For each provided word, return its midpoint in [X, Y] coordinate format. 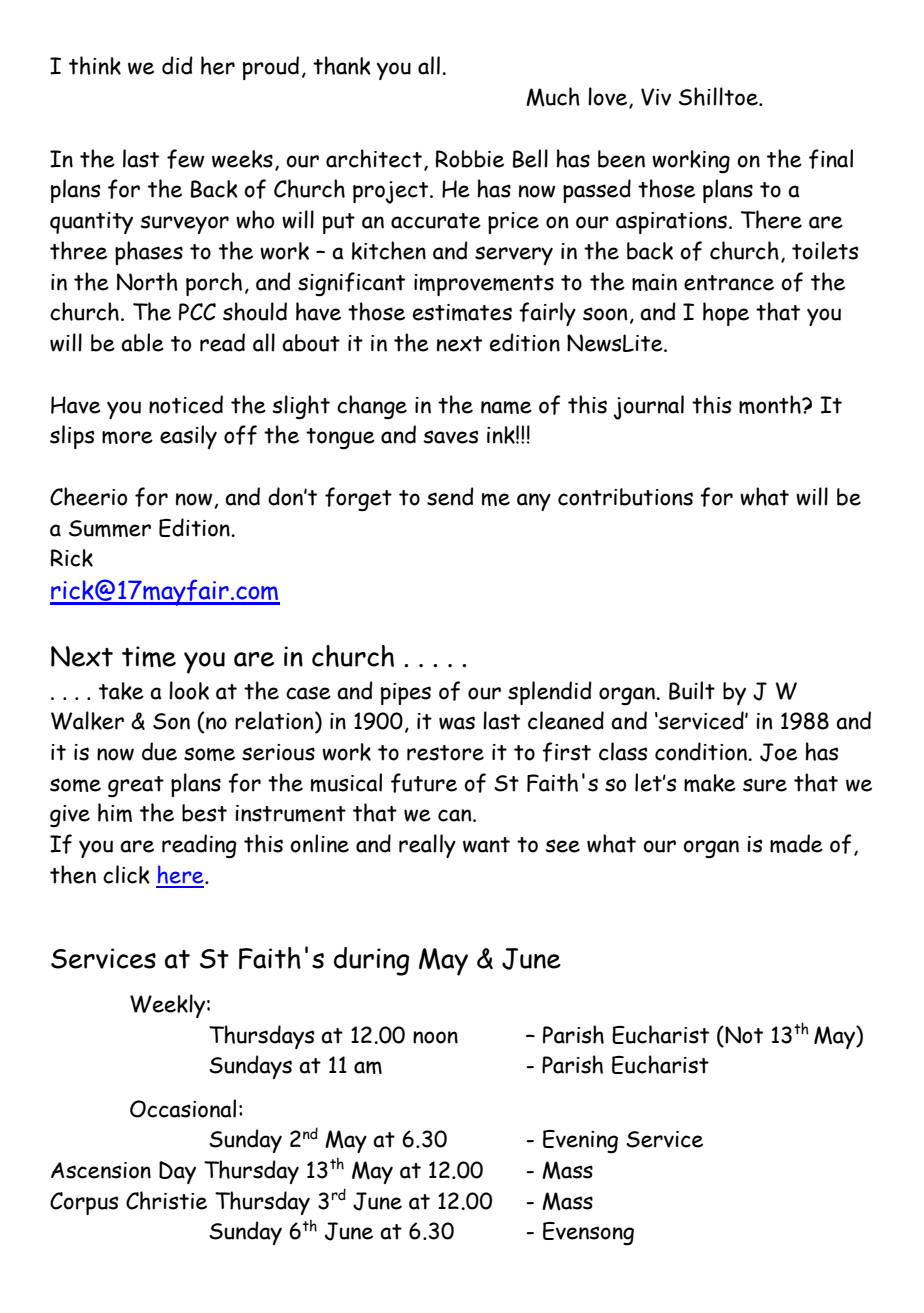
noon [435, 1037]
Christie [166, 1200]
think [95, 65]
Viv [656, 97]
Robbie [469, 159]
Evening [580, 1141]
